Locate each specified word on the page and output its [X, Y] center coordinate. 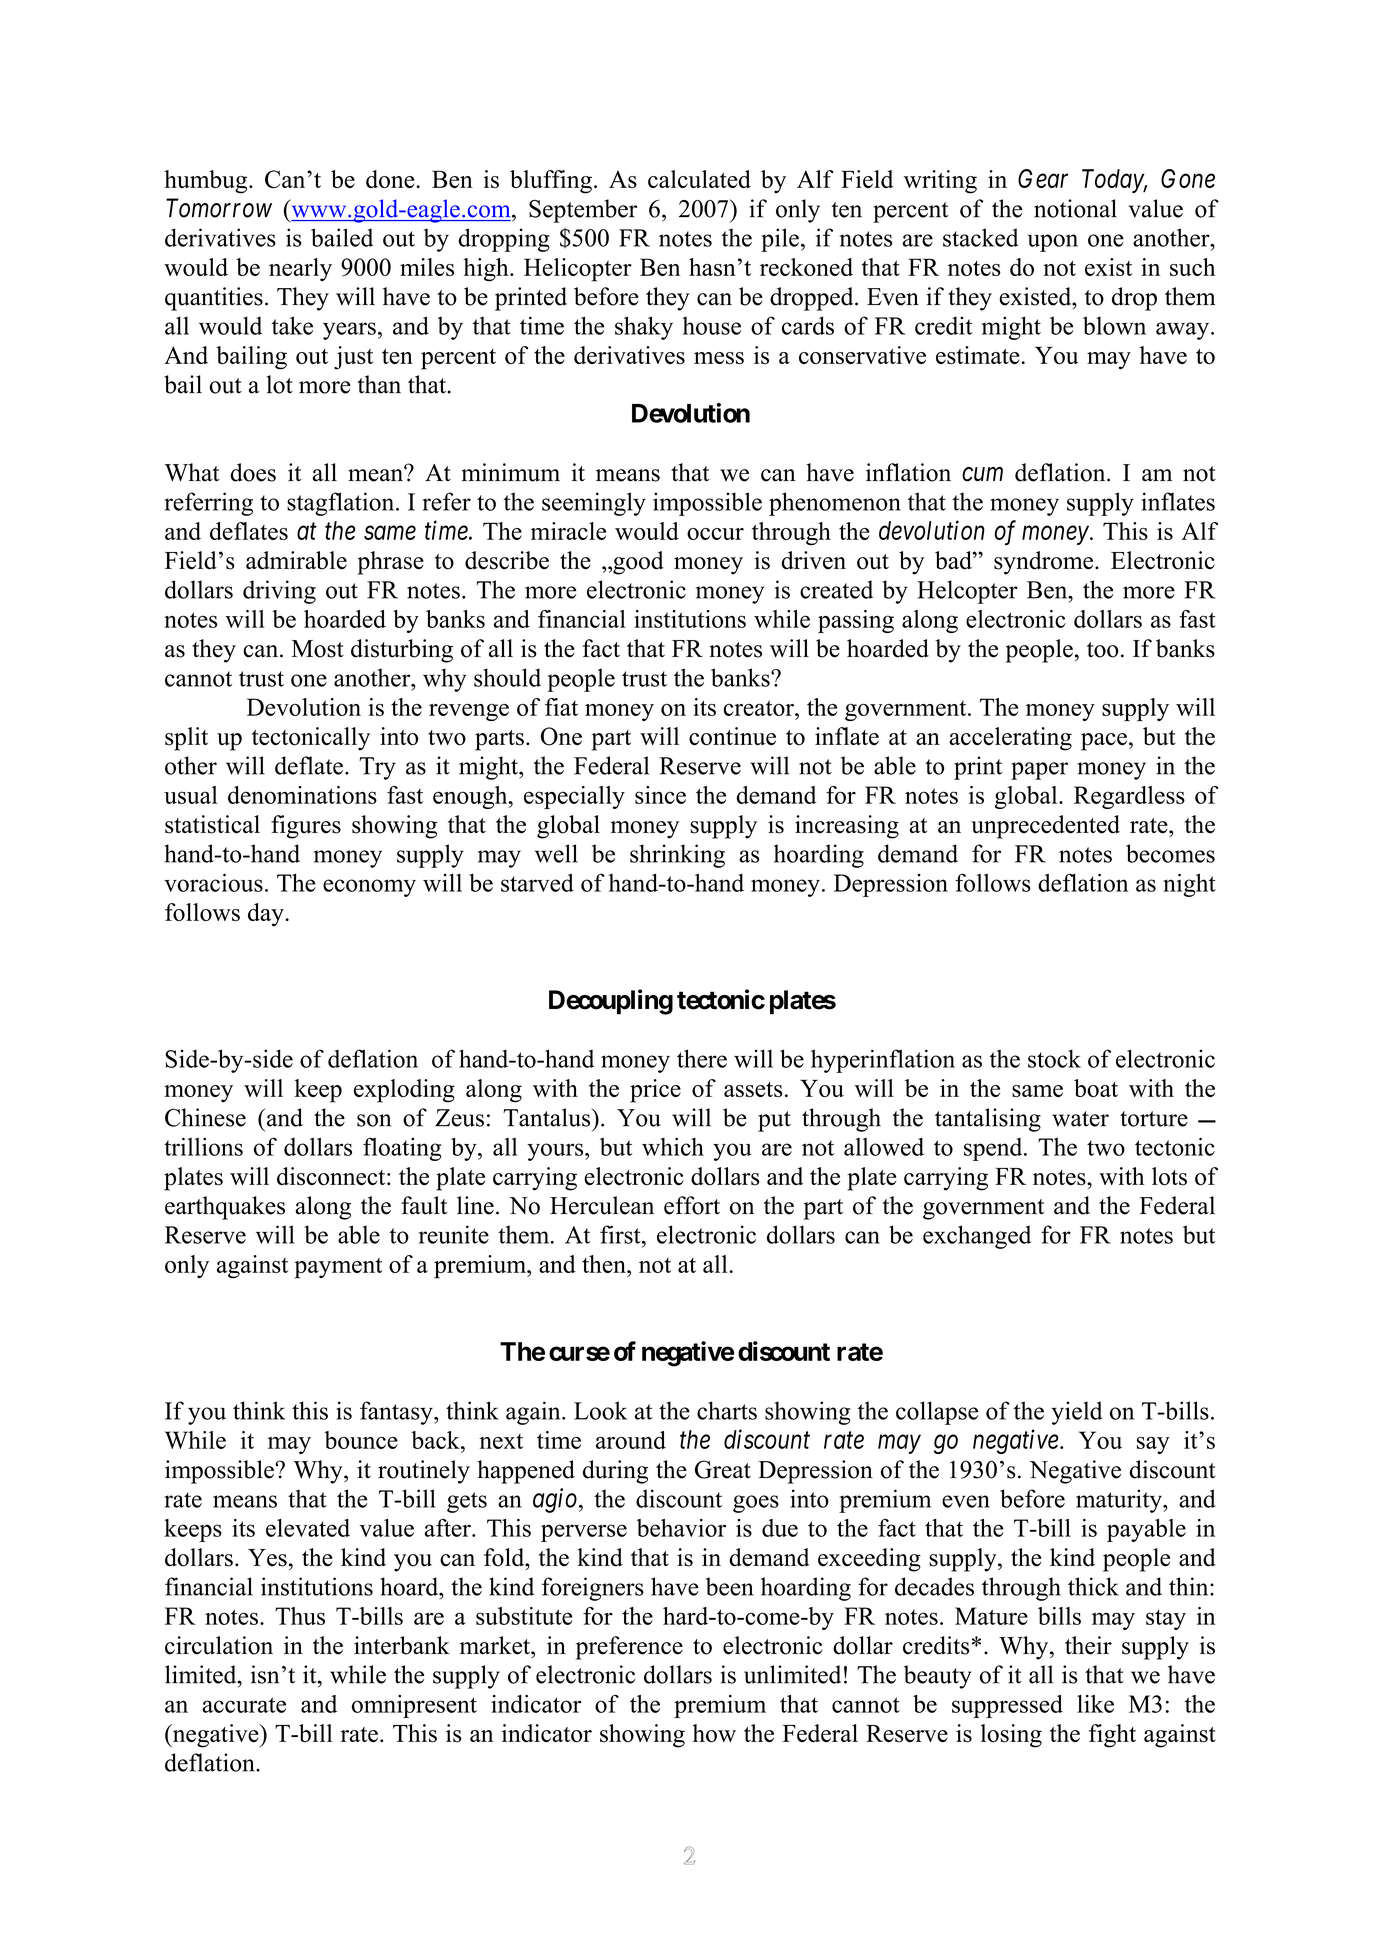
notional [1075, 208]
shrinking [677, 856]
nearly [300, 269]
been [730, 1586]
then [605, 1264]
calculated [699, 179]
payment [338, 1268]
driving [279, 592]
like [1095, 1704]
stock [1054, 1058]
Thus [300, 1616]
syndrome [1045, 563]
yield [1076, 1413]
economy [369, 888]
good [637, 563]
